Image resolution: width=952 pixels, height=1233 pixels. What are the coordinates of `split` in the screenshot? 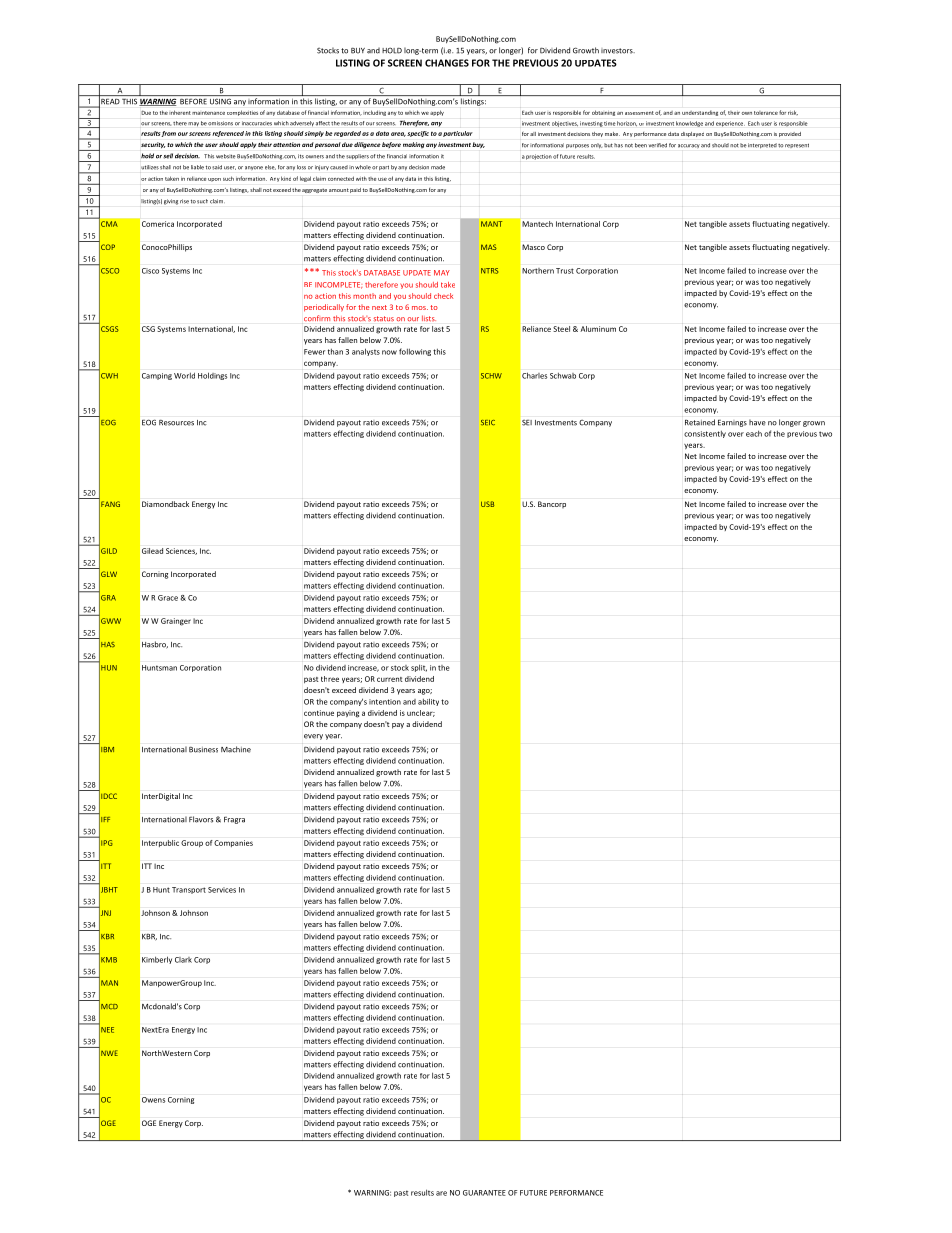 It's located at (419, 668).
